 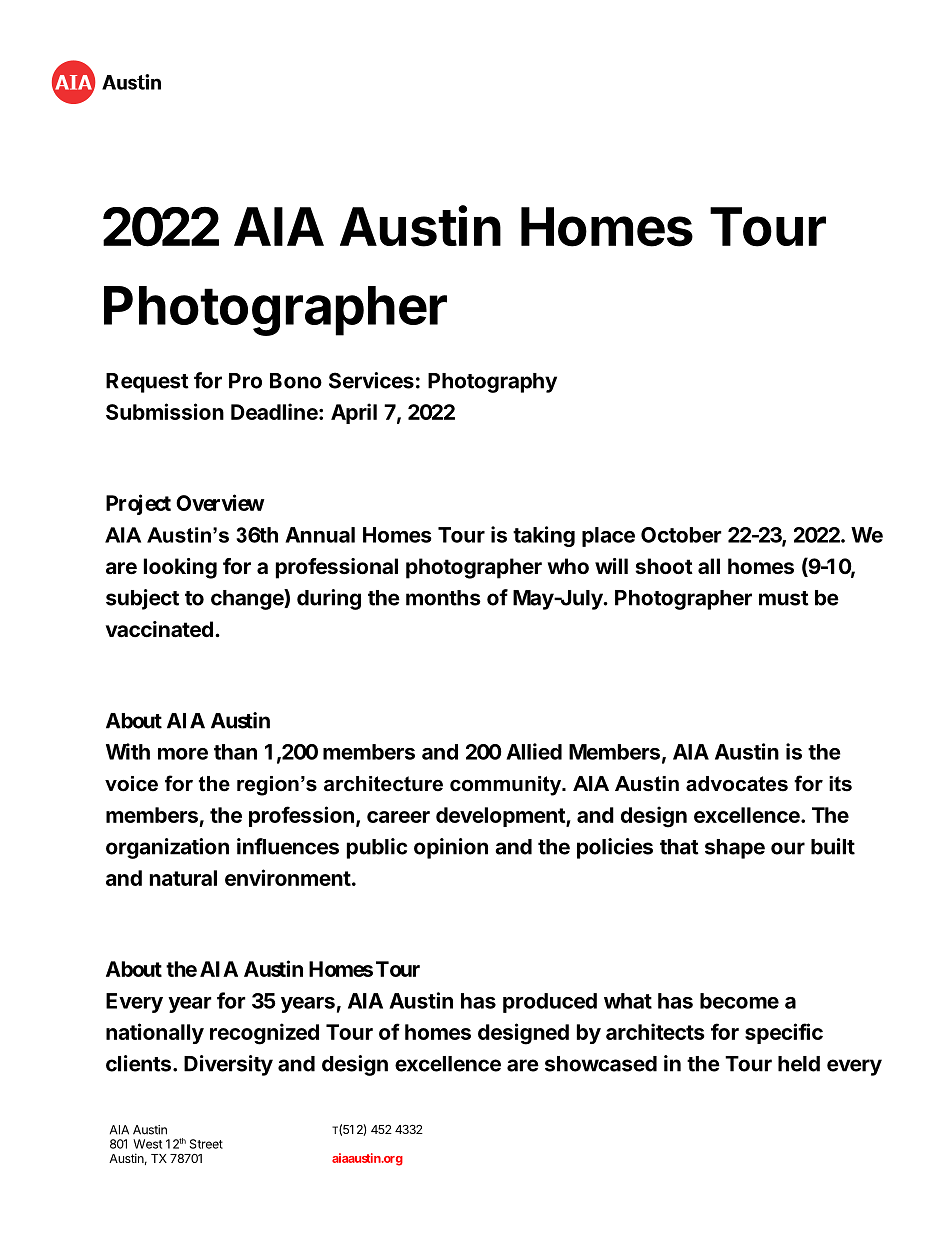 I want to click on Submission, so click(x=165, y=411).
